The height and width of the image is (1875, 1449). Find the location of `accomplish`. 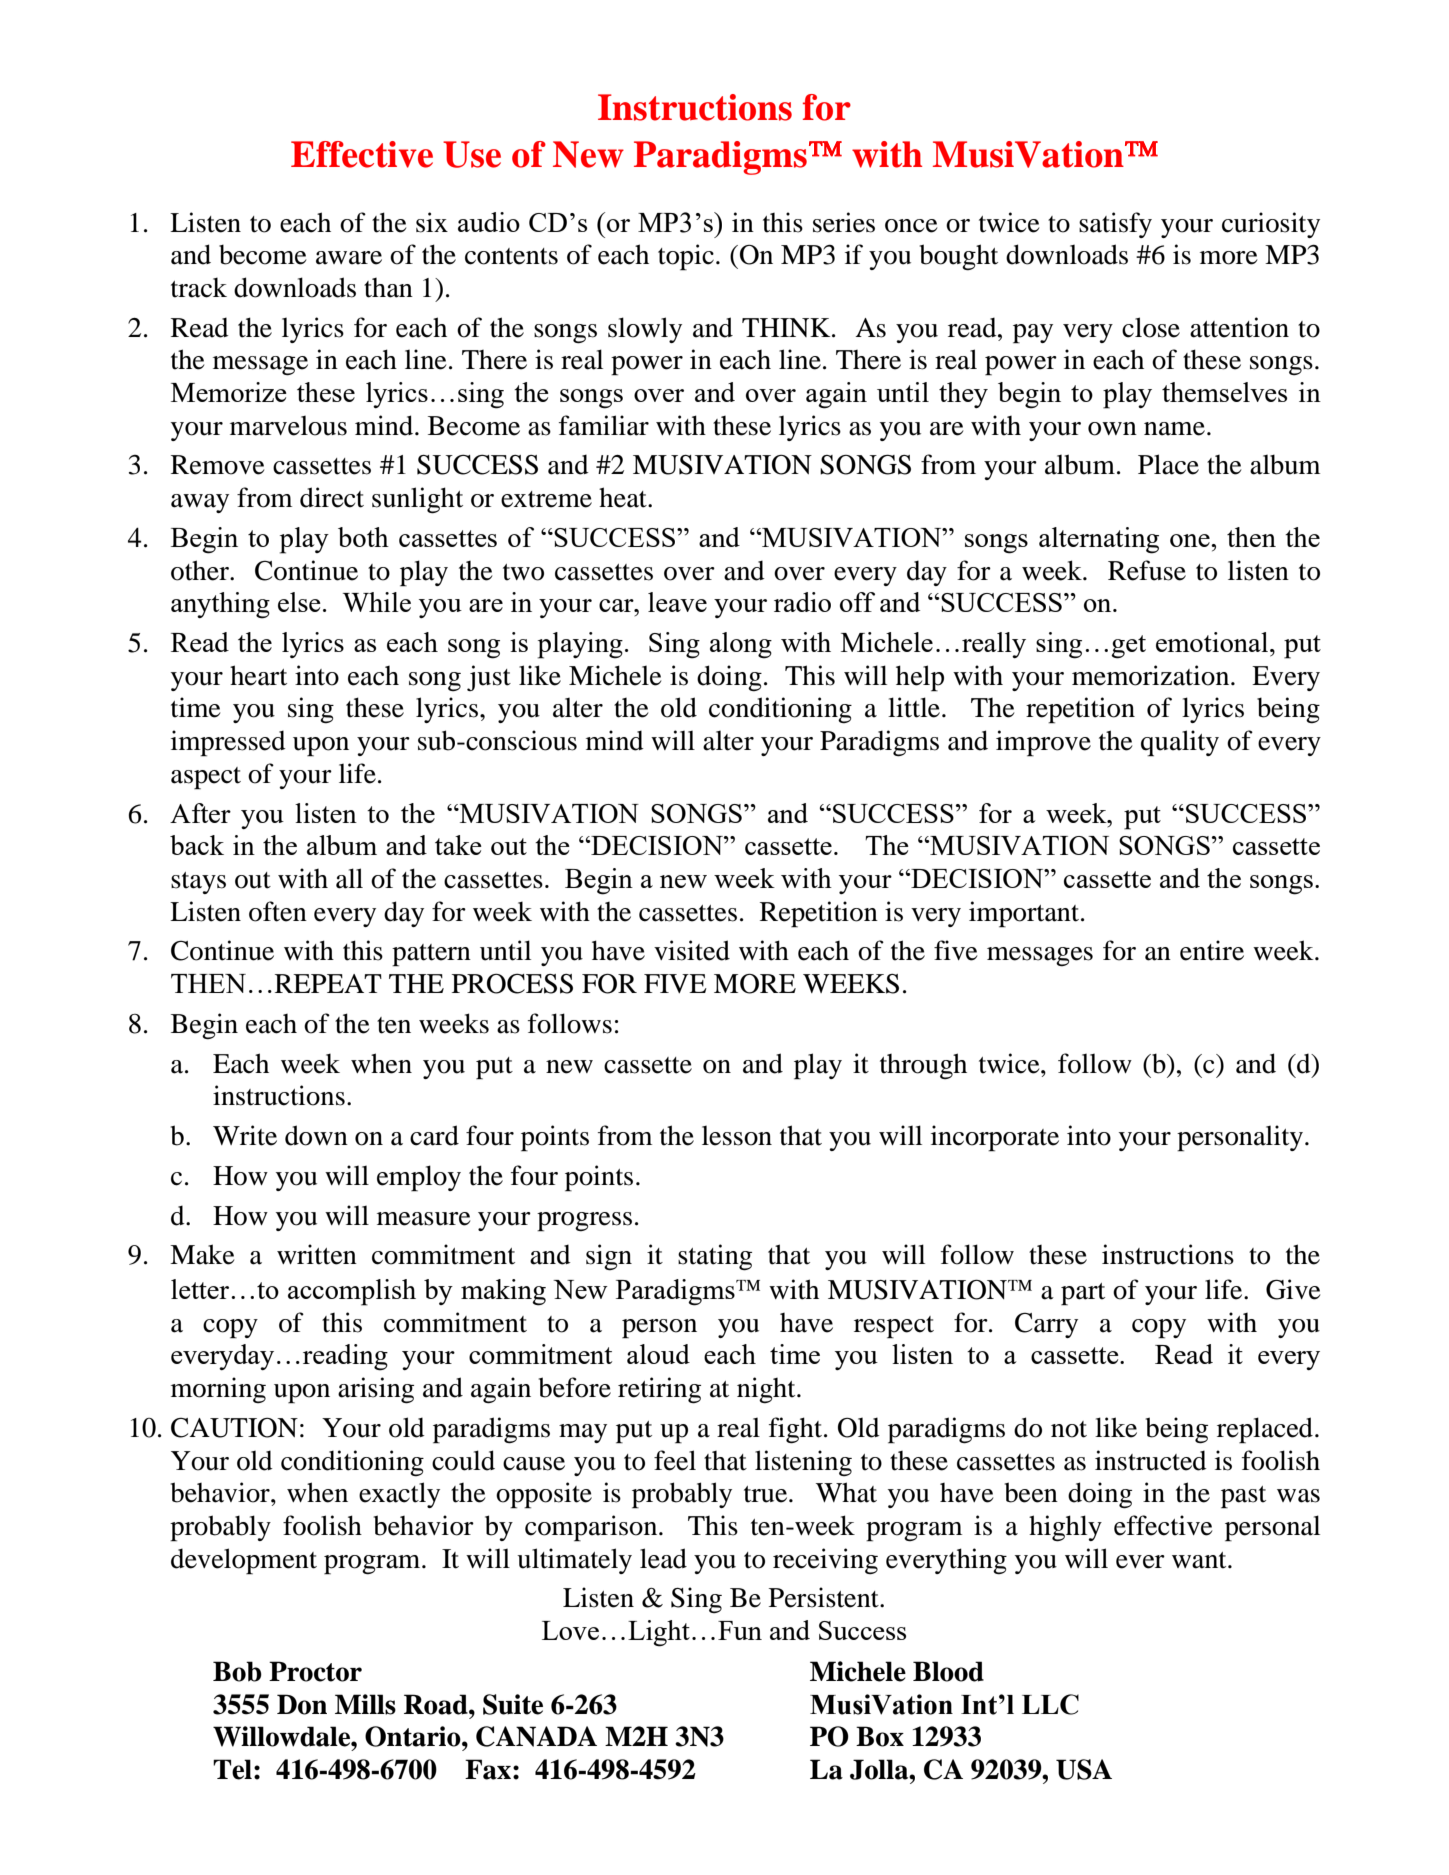

accomplish is located at coordinates (352, 1292).
